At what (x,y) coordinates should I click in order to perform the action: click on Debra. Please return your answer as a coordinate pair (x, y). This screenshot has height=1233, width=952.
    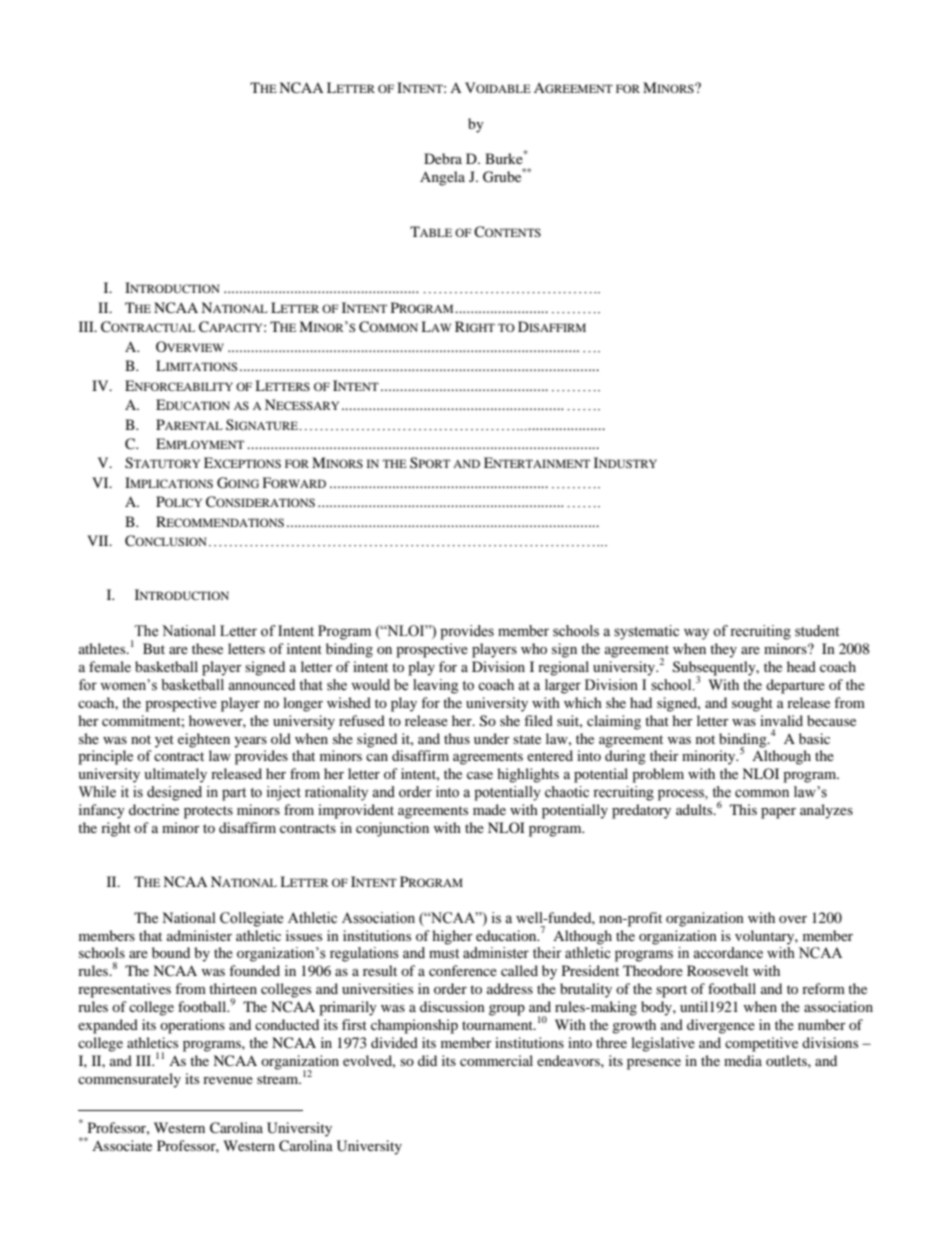
    Looking at the image, I should click on (443, 158).
